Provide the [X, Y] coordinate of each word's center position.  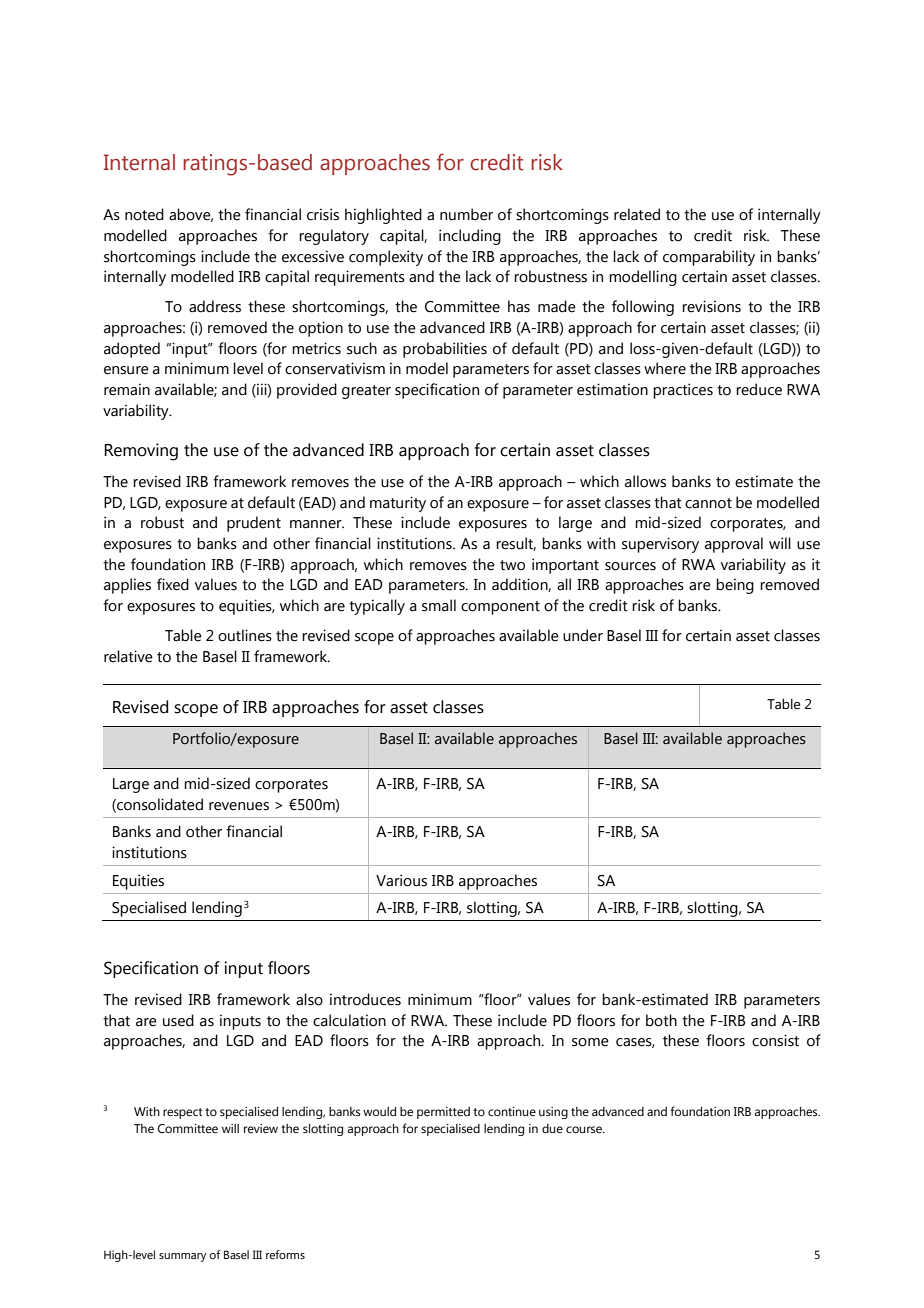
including [470, 237]
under [583, 635]
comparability [709, 258]
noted [144, 214]
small [439, 605]
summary [183, 1257]
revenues [239, 806]
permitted [443, 1113]
